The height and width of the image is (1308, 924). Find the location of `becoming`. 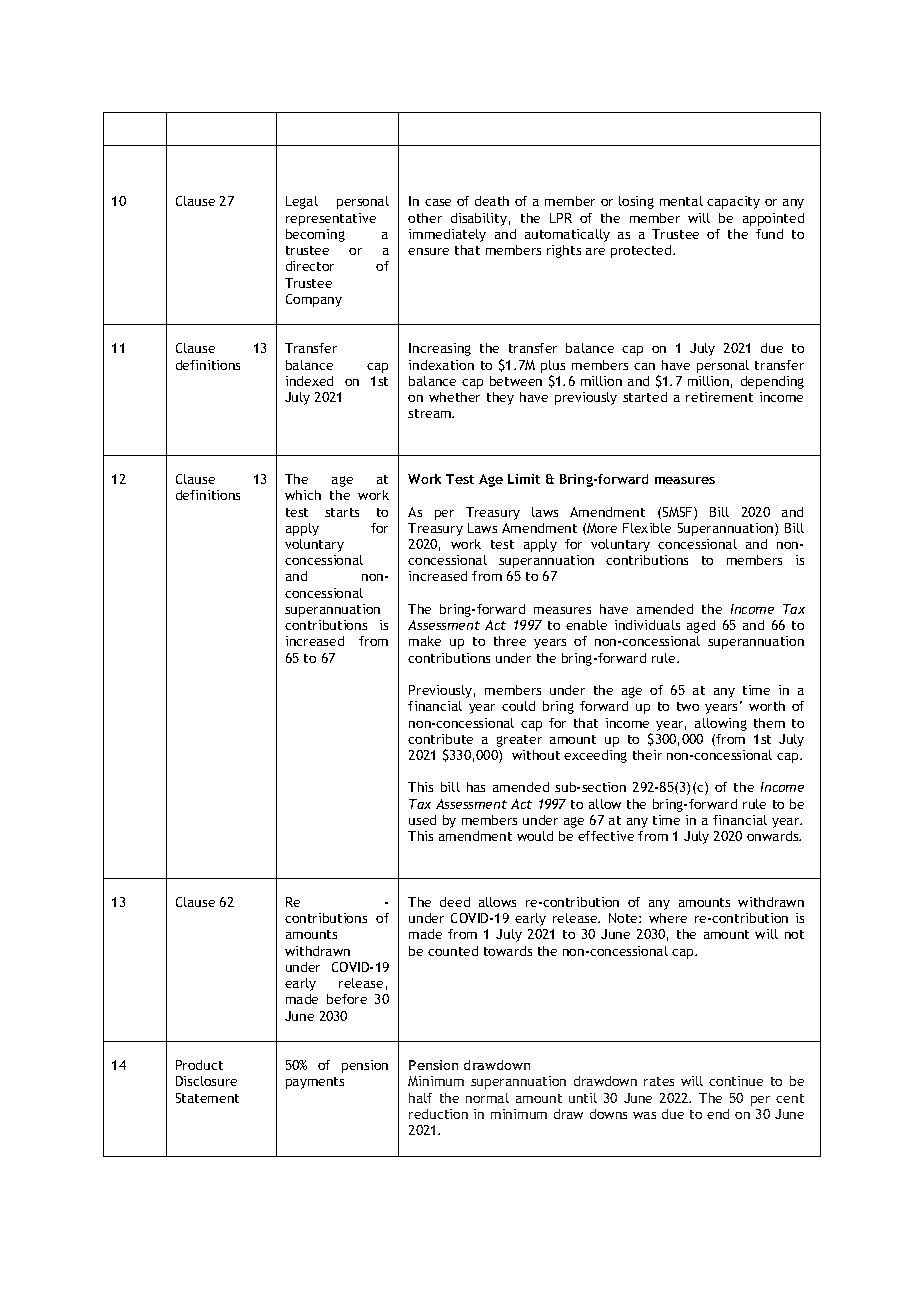

becoming is located at coordinates (315, 235).
